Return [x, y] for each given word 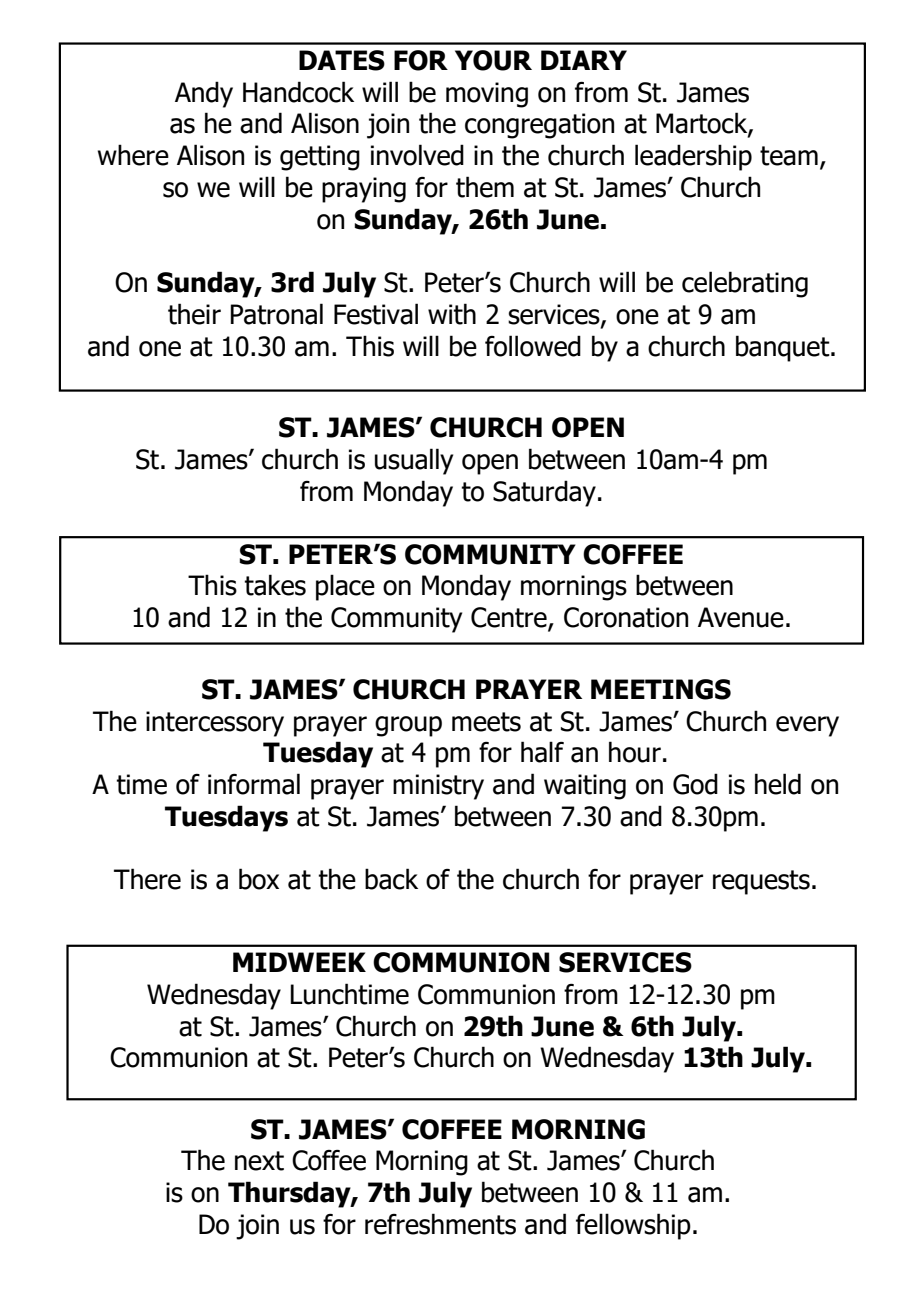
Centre [510, 618]
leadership [693, 157]
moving [487, 95]
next [259, 1161]
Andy [204, 94]
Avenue [741, 617]
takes [275, 585]
